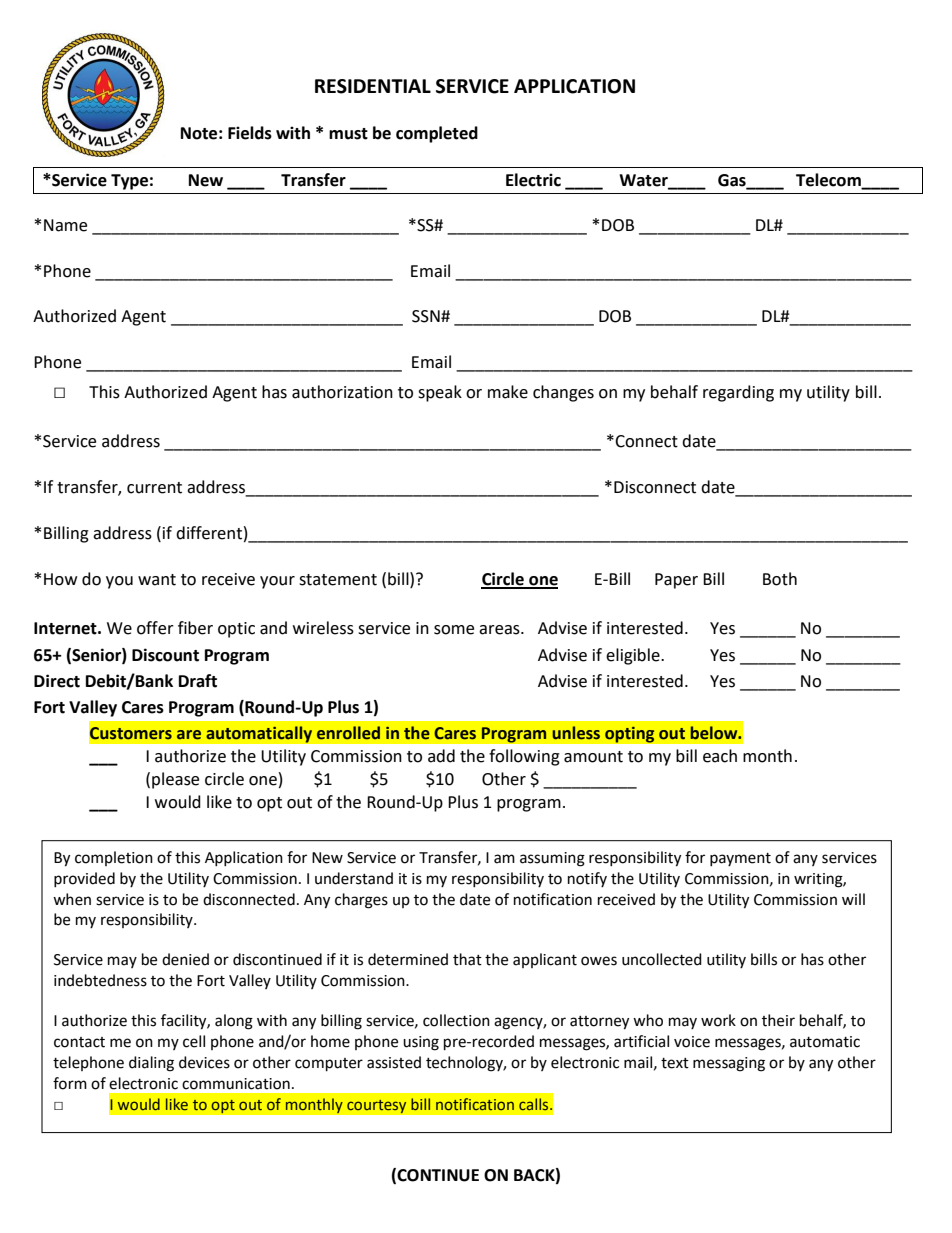 The image size is (952, 1233). I want to click on using, so click(421, 1043).
